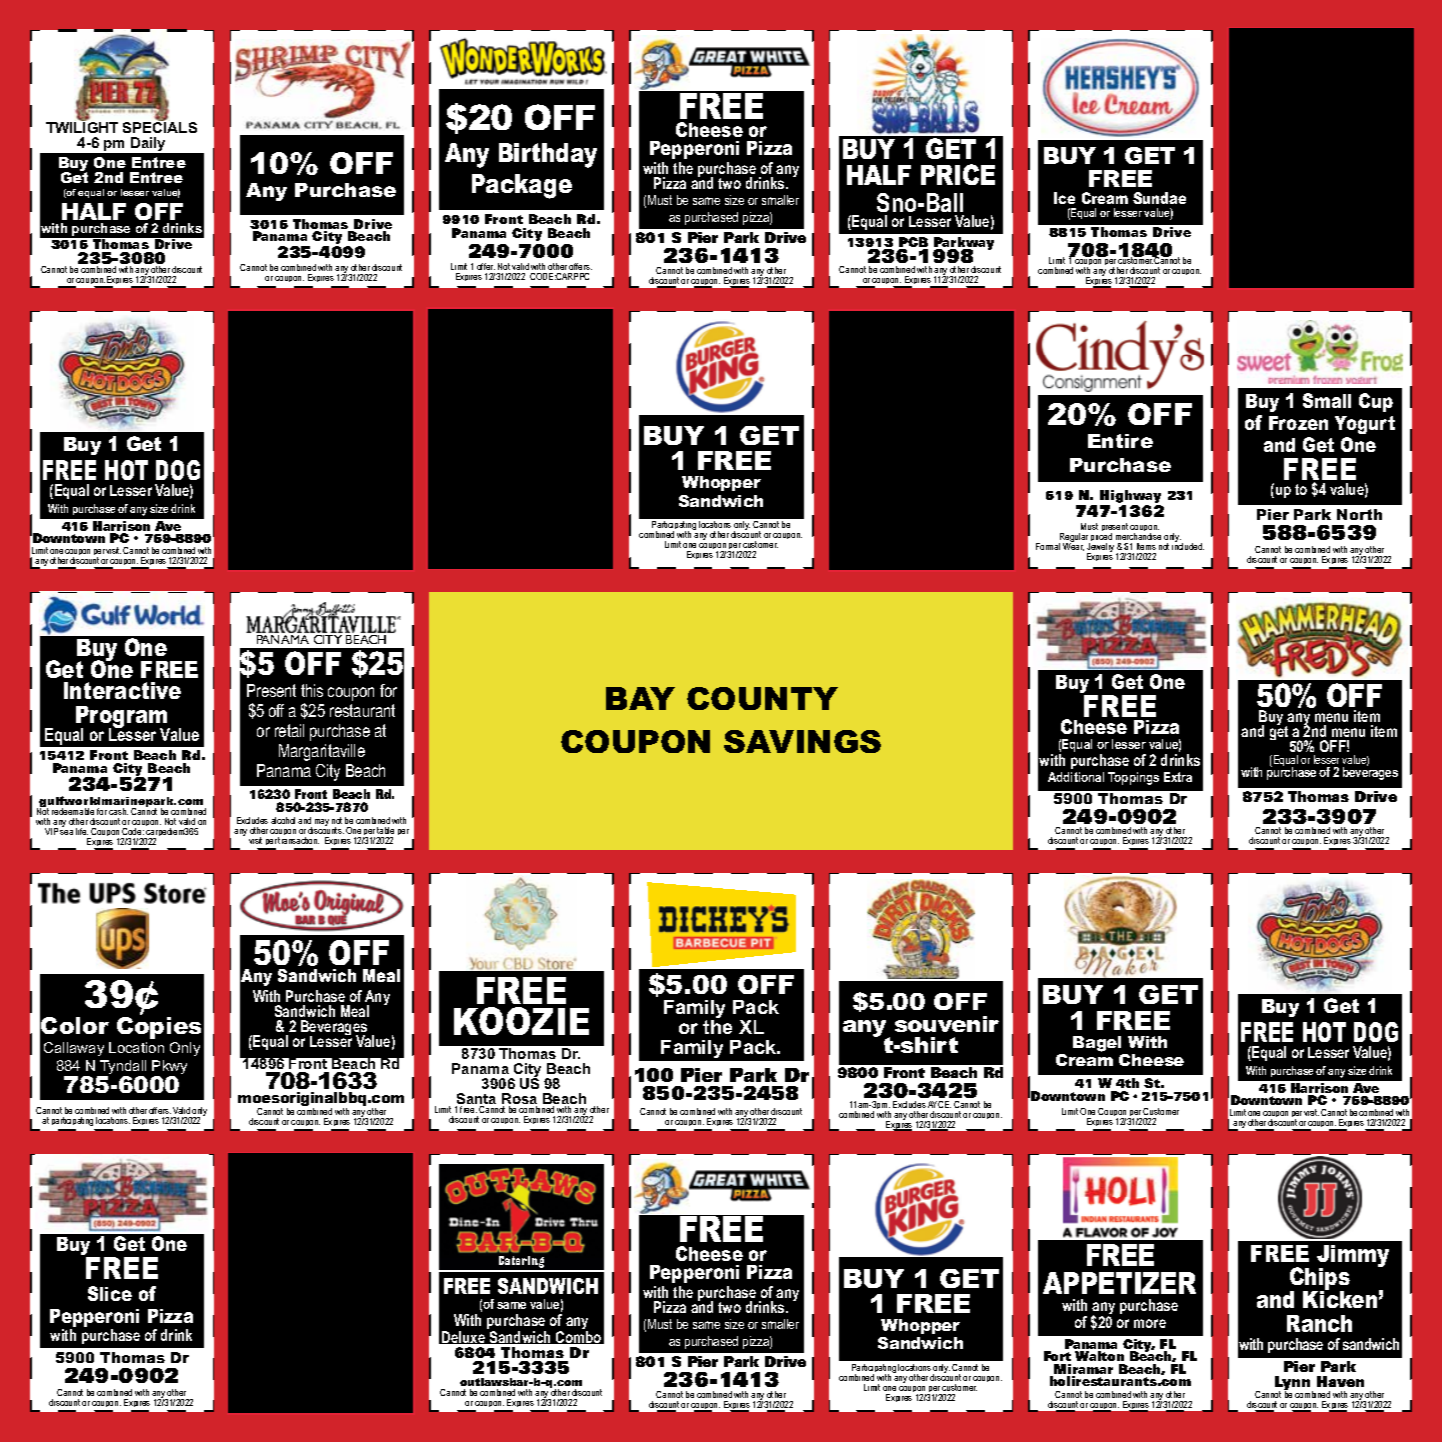  What do you see at coordinates (160, 126) in the screenshot?
I see `SPECIALS` at bounding box center [160, 126].
